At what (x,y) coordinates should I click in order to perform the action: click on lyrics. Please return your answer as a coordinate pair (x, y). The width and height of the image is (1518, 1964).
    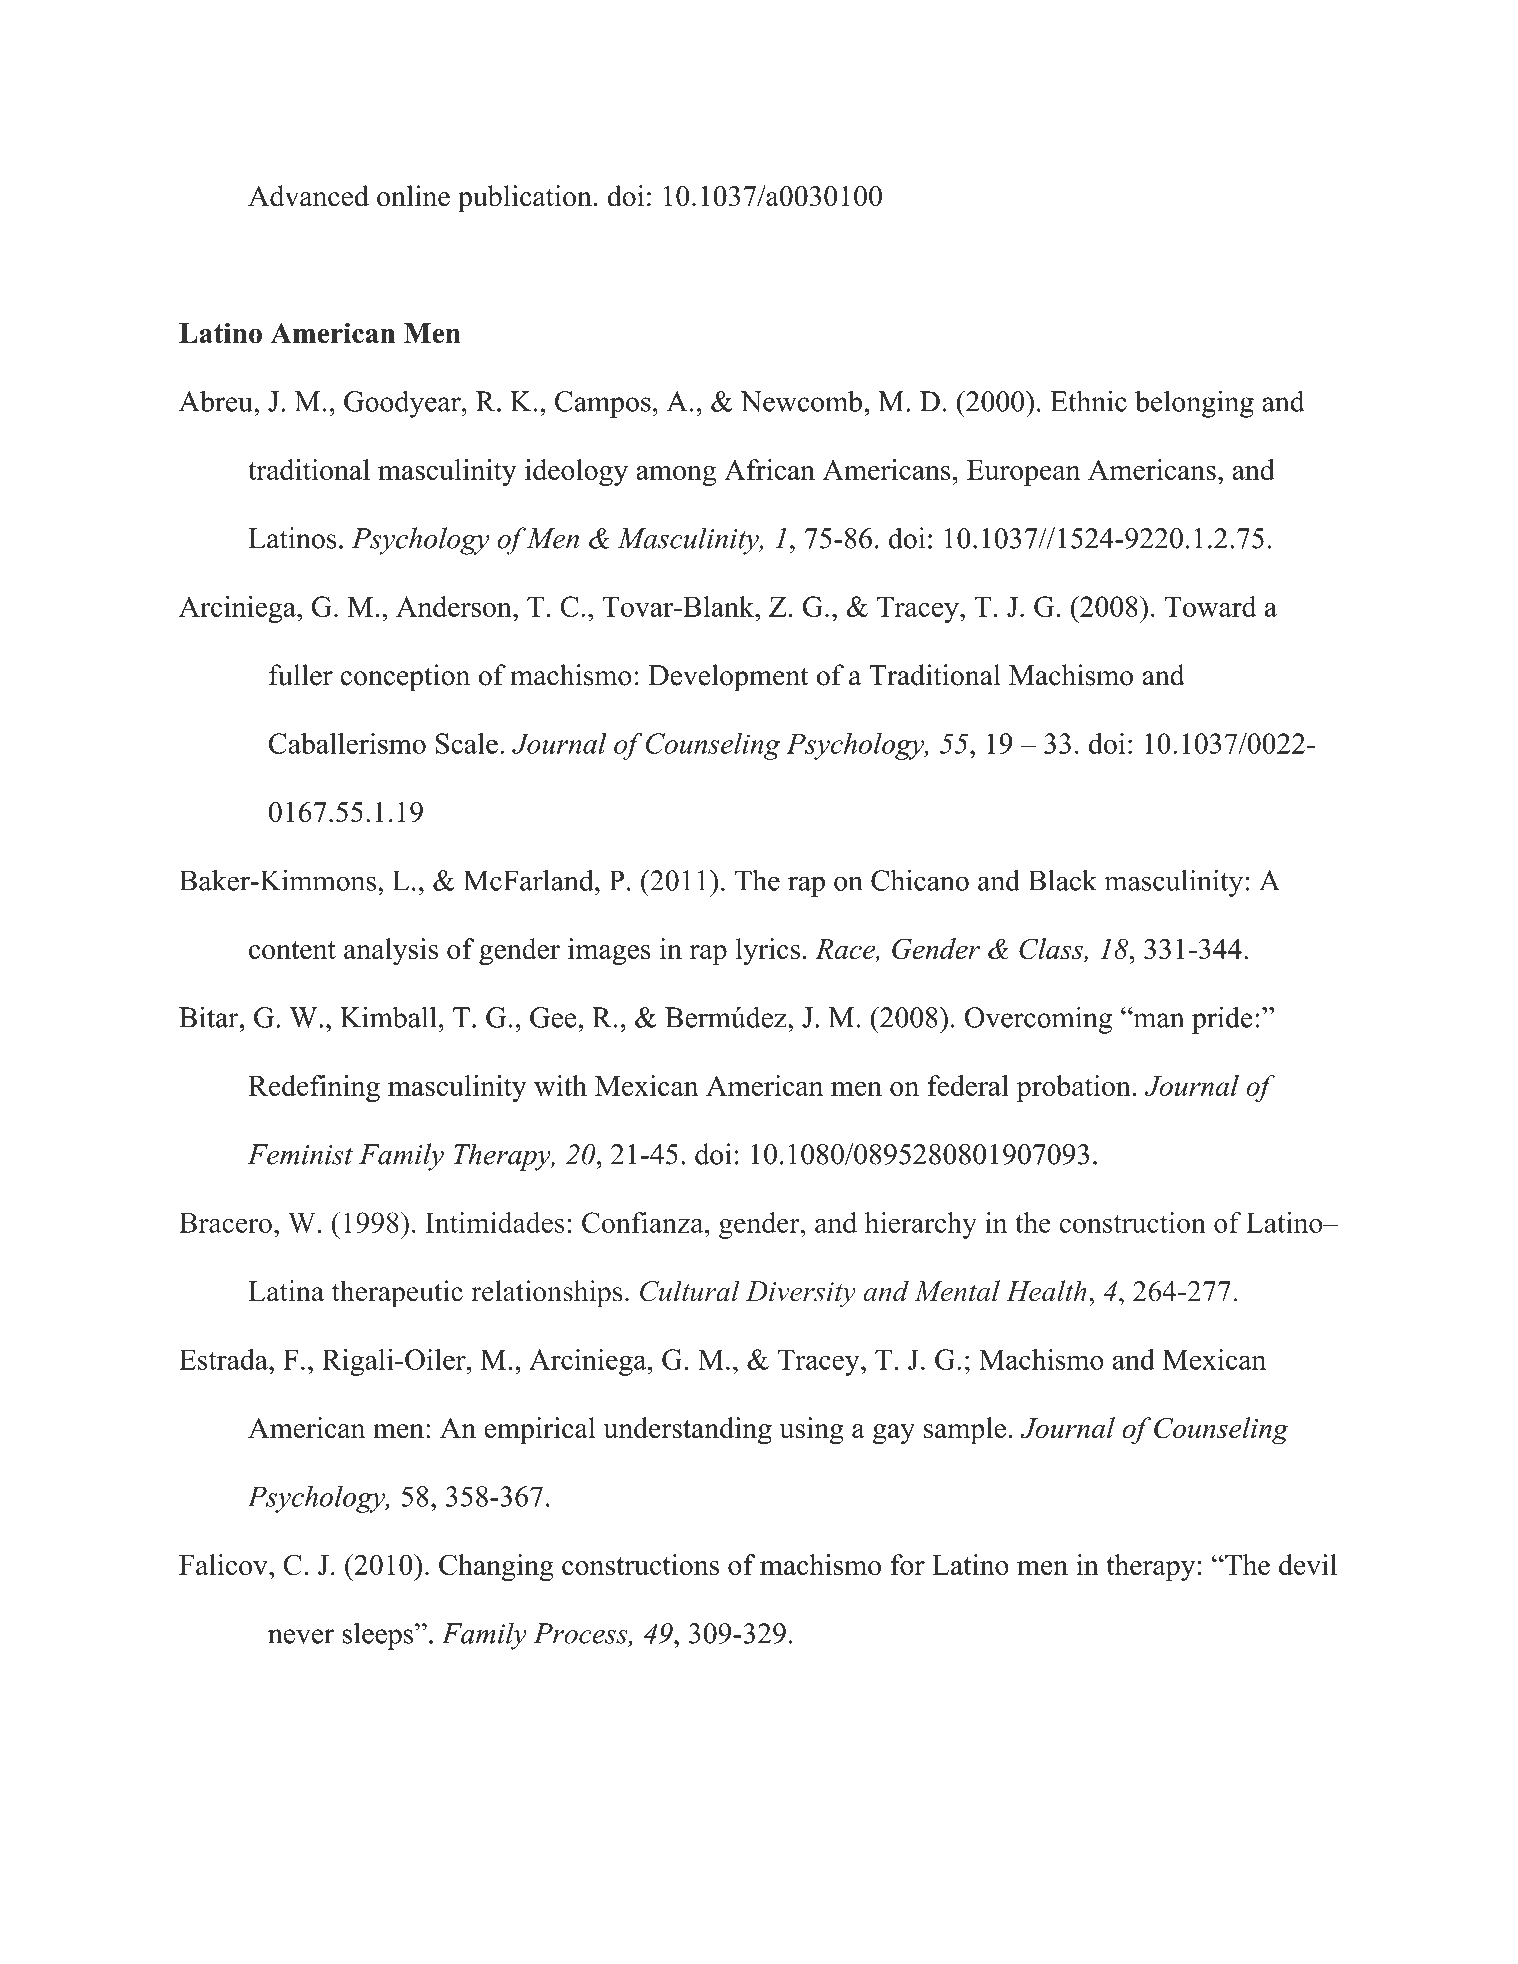
    Looking at the image, I should click on (768, 951).
